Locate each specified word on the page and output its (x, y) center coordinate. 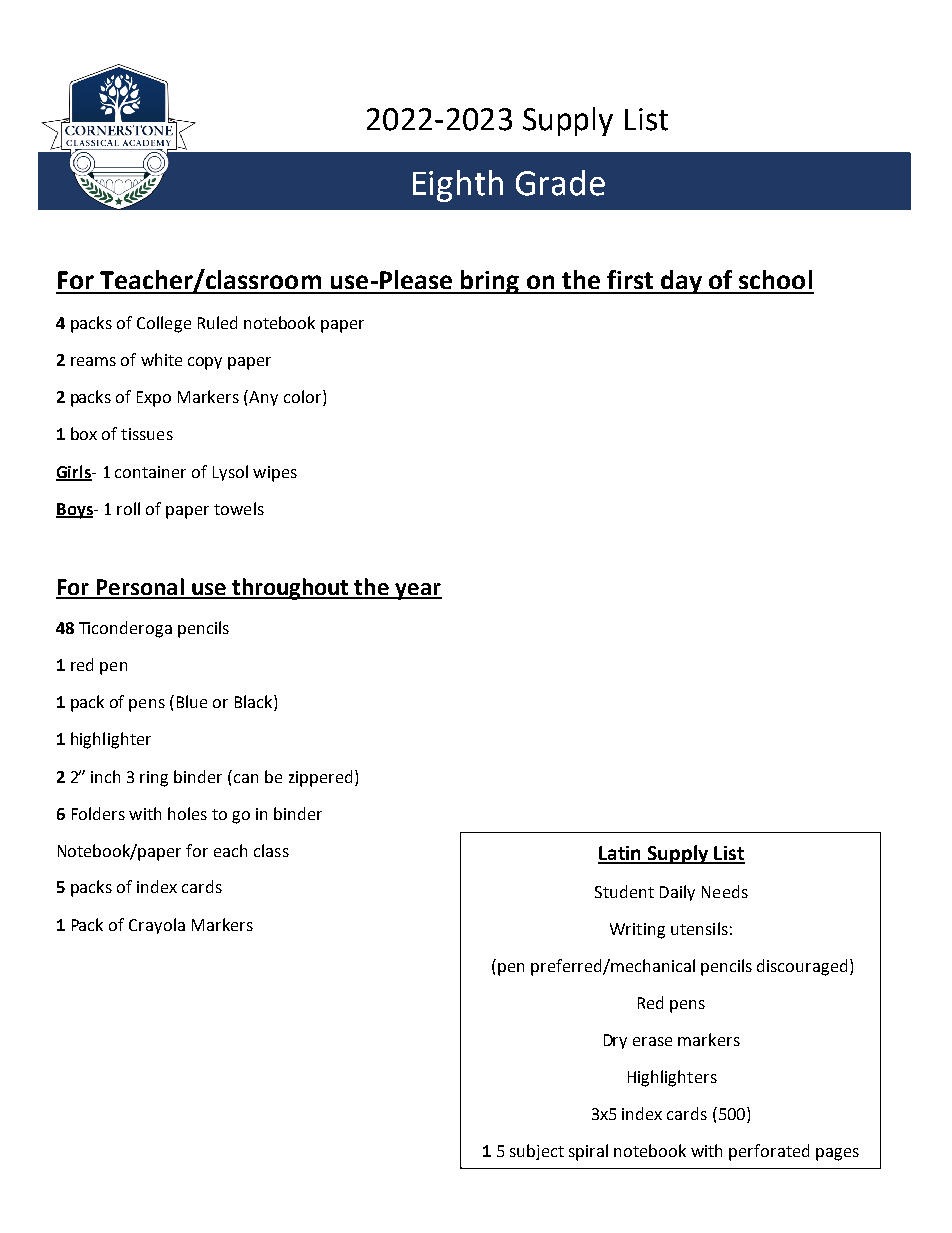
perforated (769, 1152)
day (681, 282)
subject (537, 1152)
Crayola (157, 926)
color (304, 398)
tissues (147, 434)
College (164, 324)
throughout (290, 589)
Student (624, 891)
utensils (699, 928)
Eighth (458, 186)
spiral (588, 1152)
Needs (725, 891)
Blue (192, 701)
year (418, 591)
